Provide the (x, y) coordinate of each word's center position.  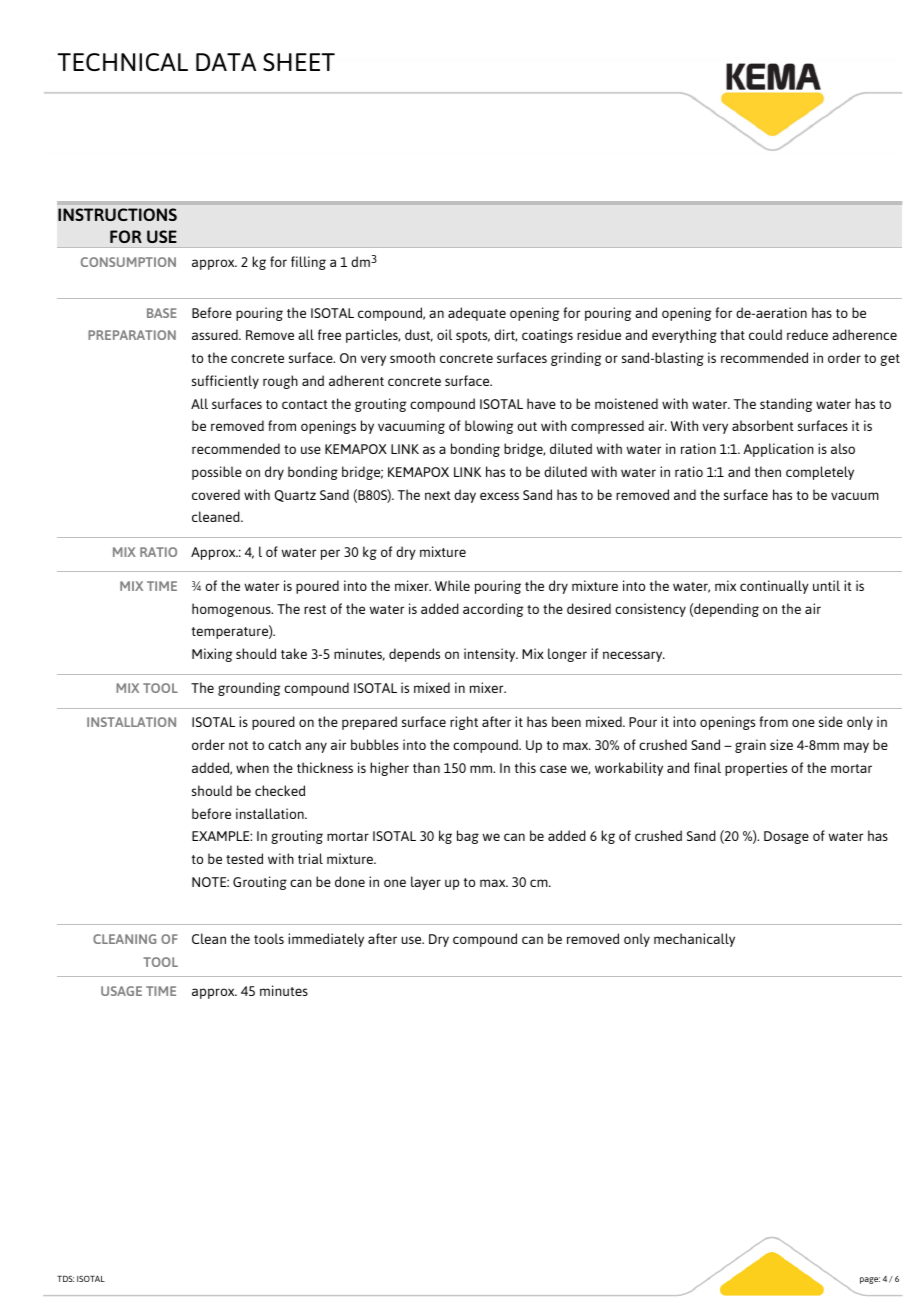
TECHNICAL (122, 62)
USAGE (121, 991)
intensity (491, 655)
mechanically (694, 940)
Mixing (212, 655)
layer (426, 883)
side (831, 721)
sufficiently (225, 382)
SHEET (299, 62)
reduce (807, 334)
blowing (489, 427)
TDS (65, 1278)
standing (786, 405)
